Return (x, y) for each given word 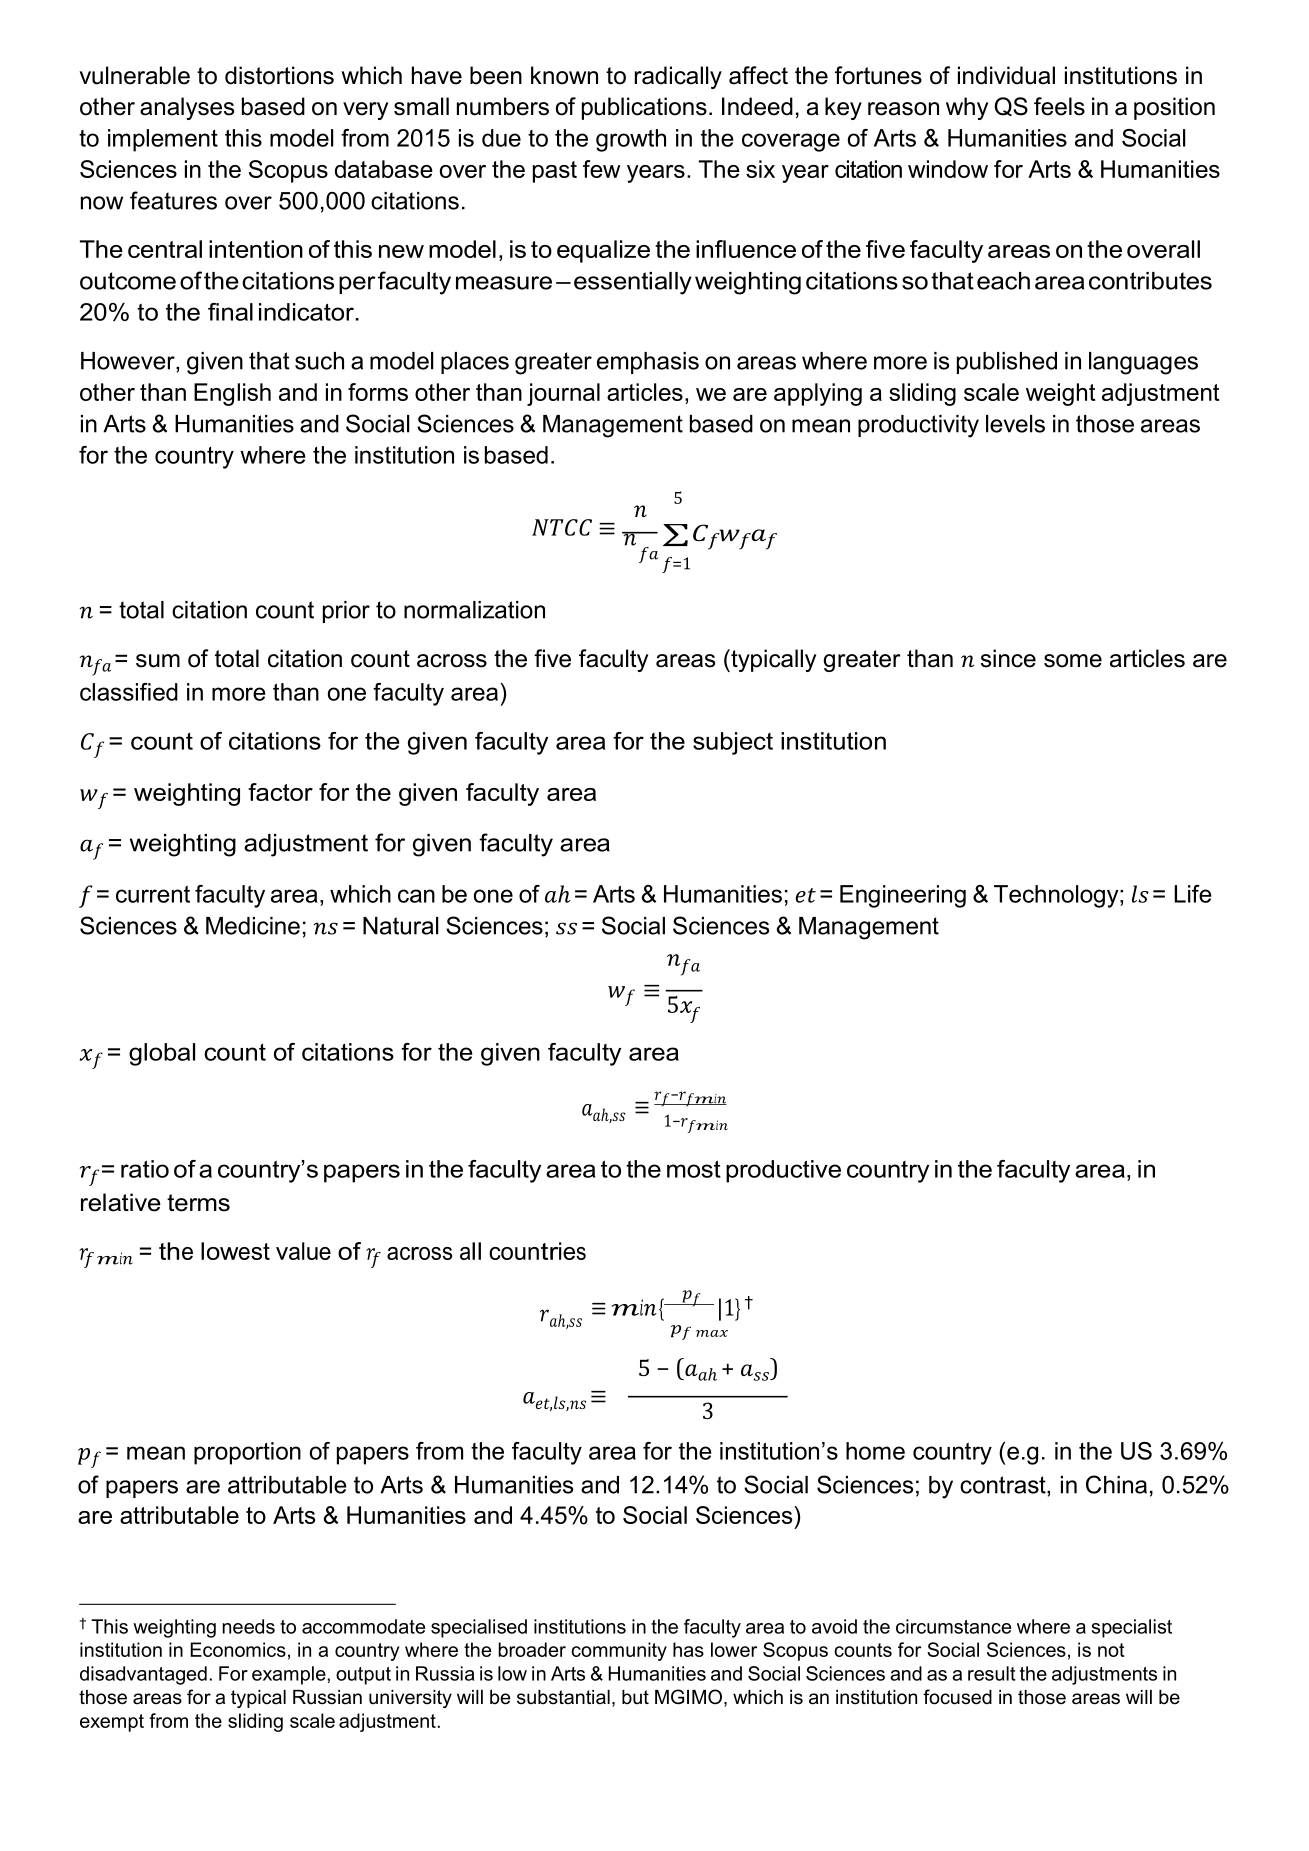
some (1073, 661)
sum (158, 661)
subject (733, 743)
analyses (187, 108)
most (694, 1169)
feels (1059, 106)
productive (783, 1171)
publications (644, 108)
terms (198, 1203)
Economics (238, 1649)
